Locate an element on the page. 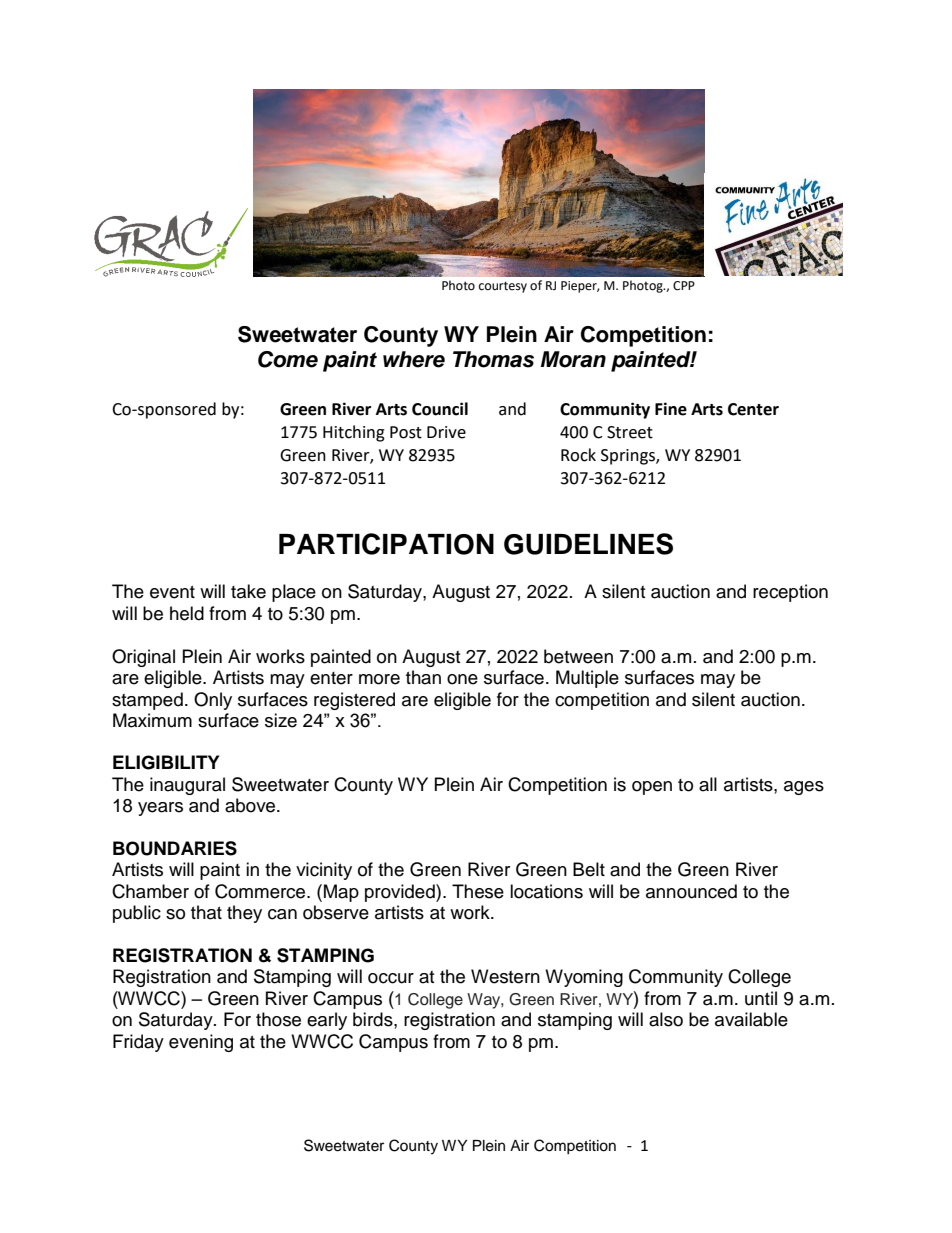 The width and height of the page is (952, 1233). PARTICIPATION is located at coordinates (386, 544).
